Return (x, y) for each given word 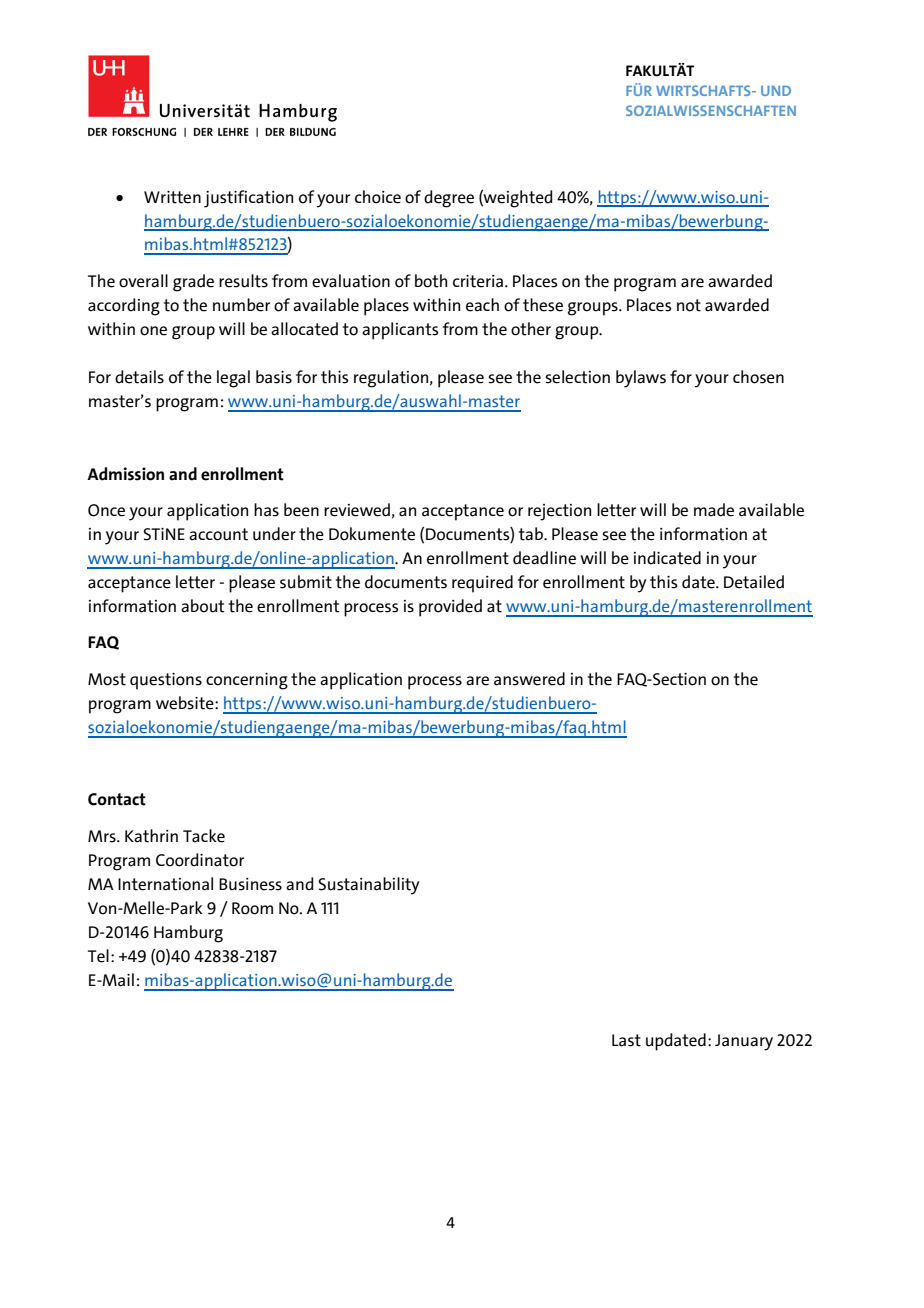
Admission (125, 474)
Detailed (754, 582)
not (689, 305)
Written (172, 197)
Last (626, 1040)
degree (449, 199)
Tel (98, 956)
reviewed (357, 510)
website (186, 703)
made (714, 510)
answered (529, 679)
